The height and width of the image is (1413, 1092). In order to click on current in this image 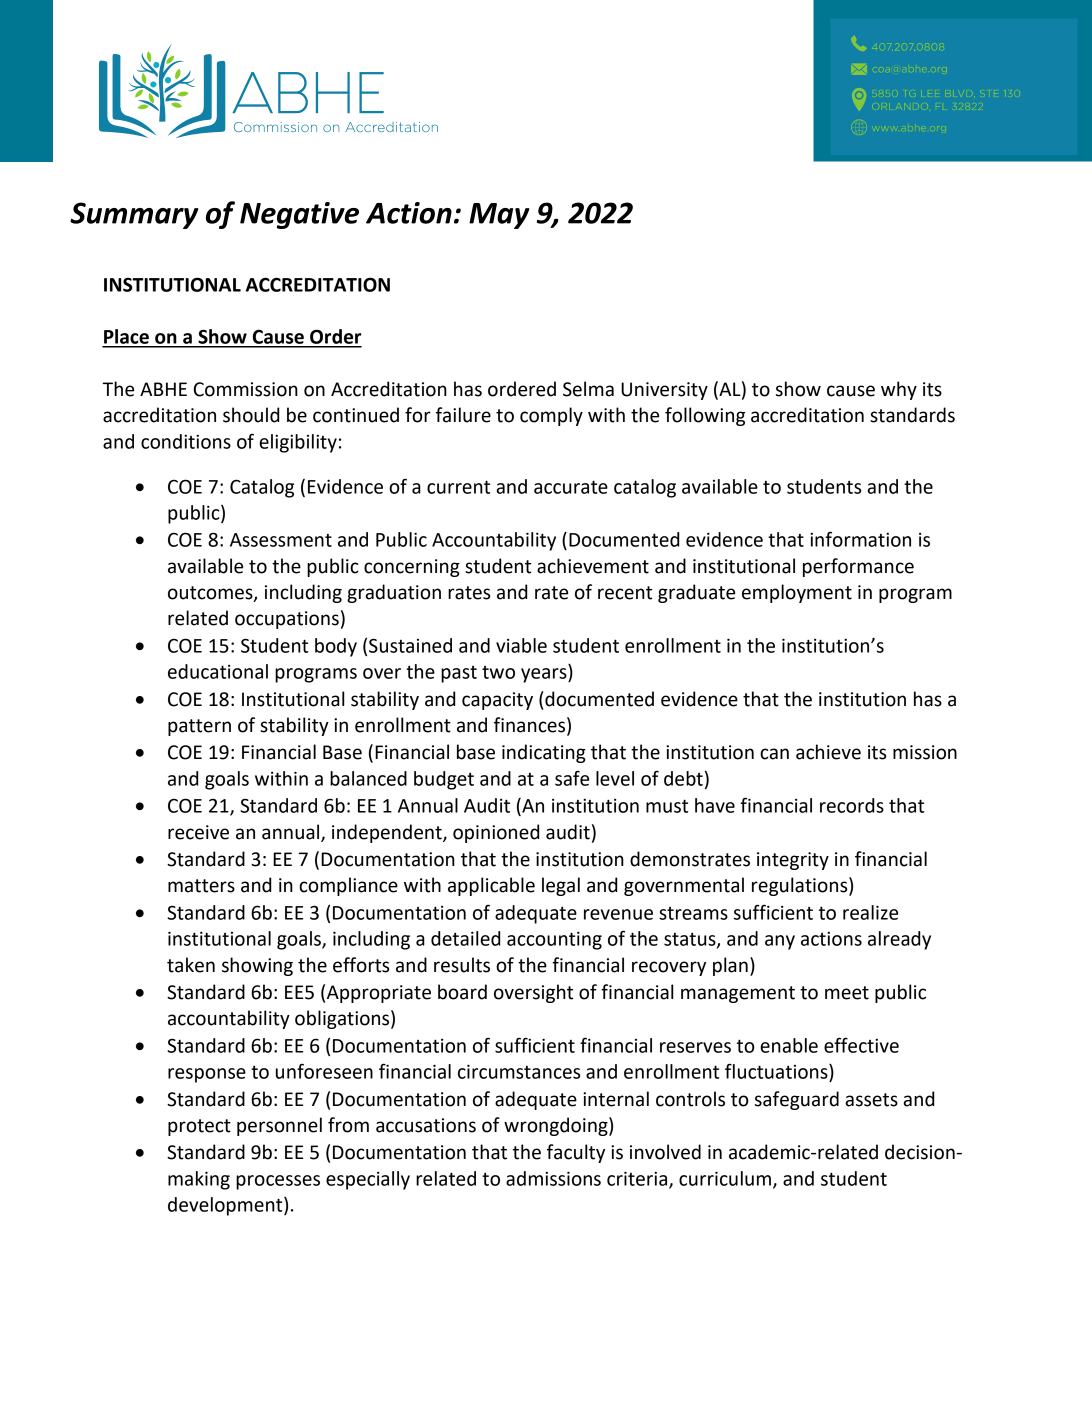, I will do `click(458, 487)`.
